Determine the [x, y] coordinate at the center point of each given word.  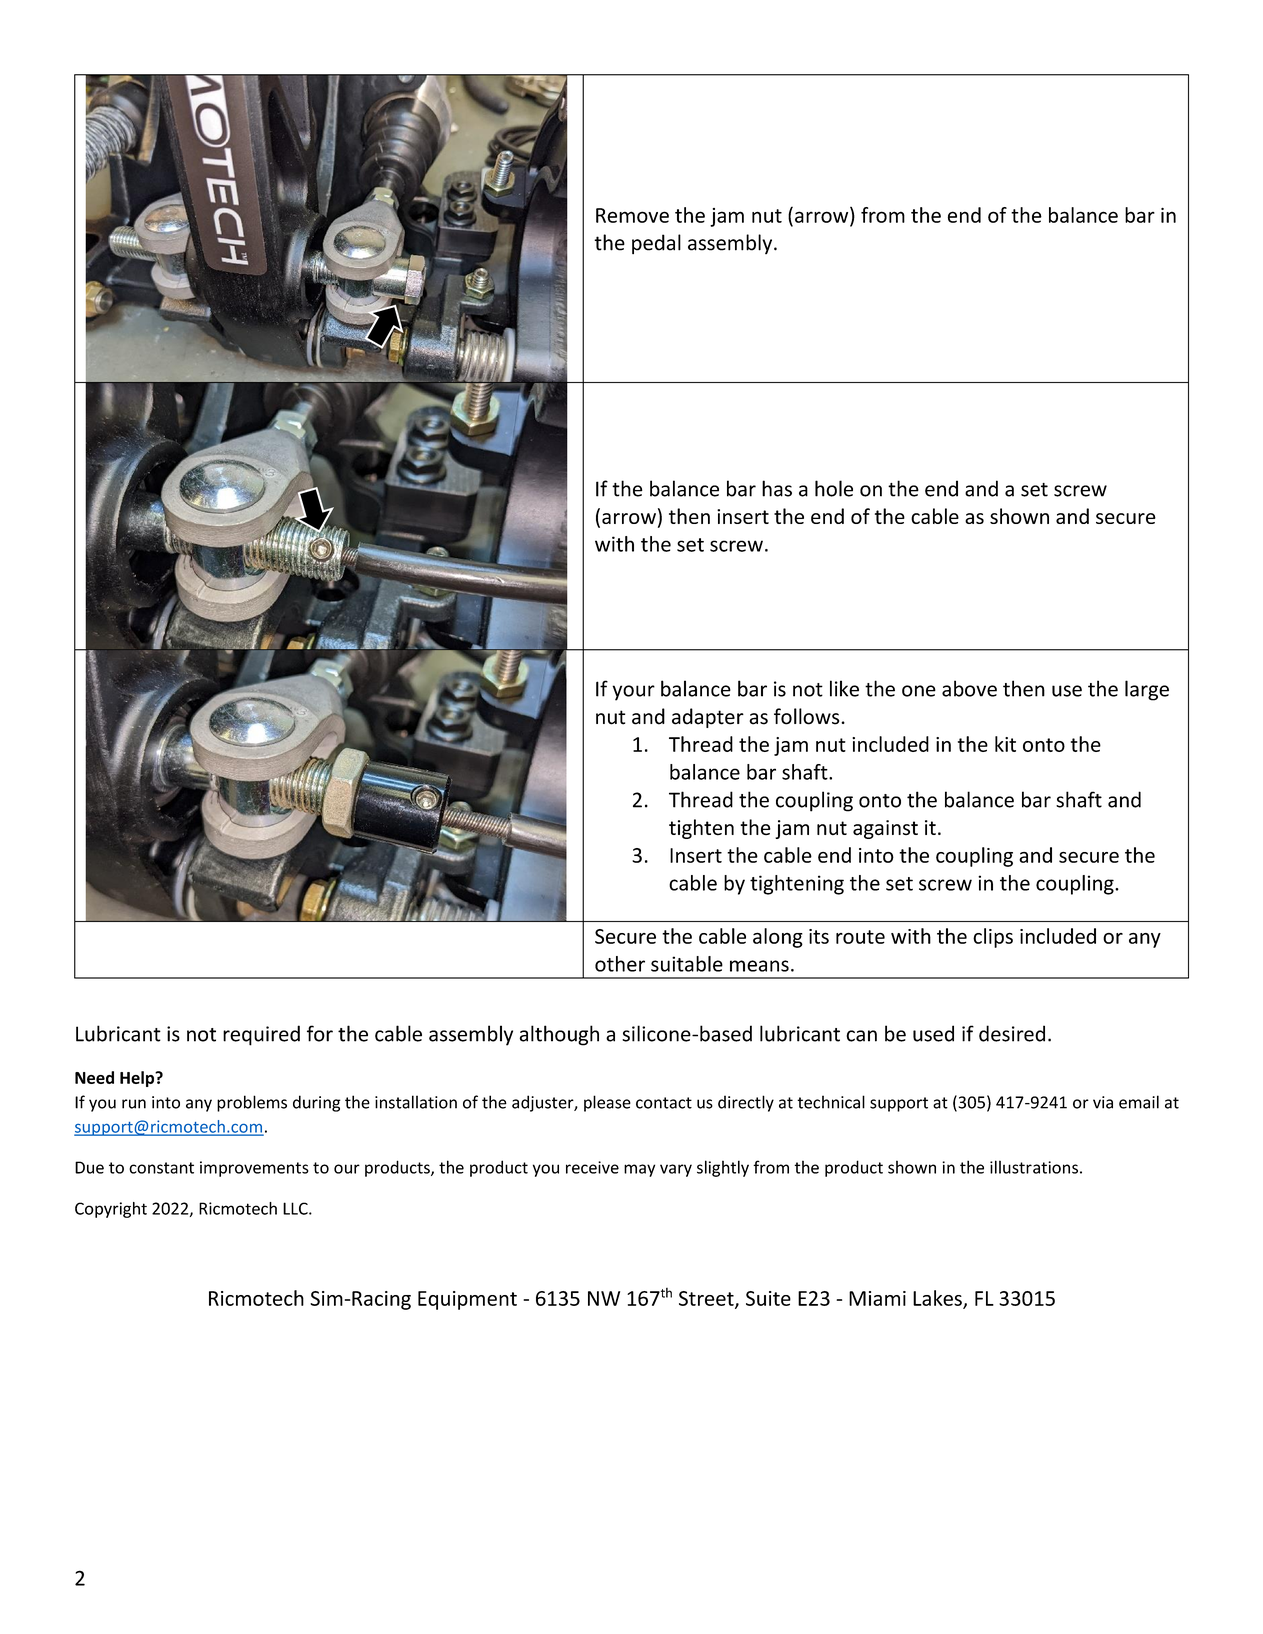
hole [834, 488]
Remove [632, 215]
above [969, 688]
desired [1012, 1033]
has [777, 488]
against [885, 829]
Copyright [111, 1210]
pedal [656, 244]
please [607, 1103]
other [620, 964]
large [1147, 690]
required [261, 1035]
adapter [708, 718]
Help [138, 1079]
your [633, 693]
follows [808, 716]
